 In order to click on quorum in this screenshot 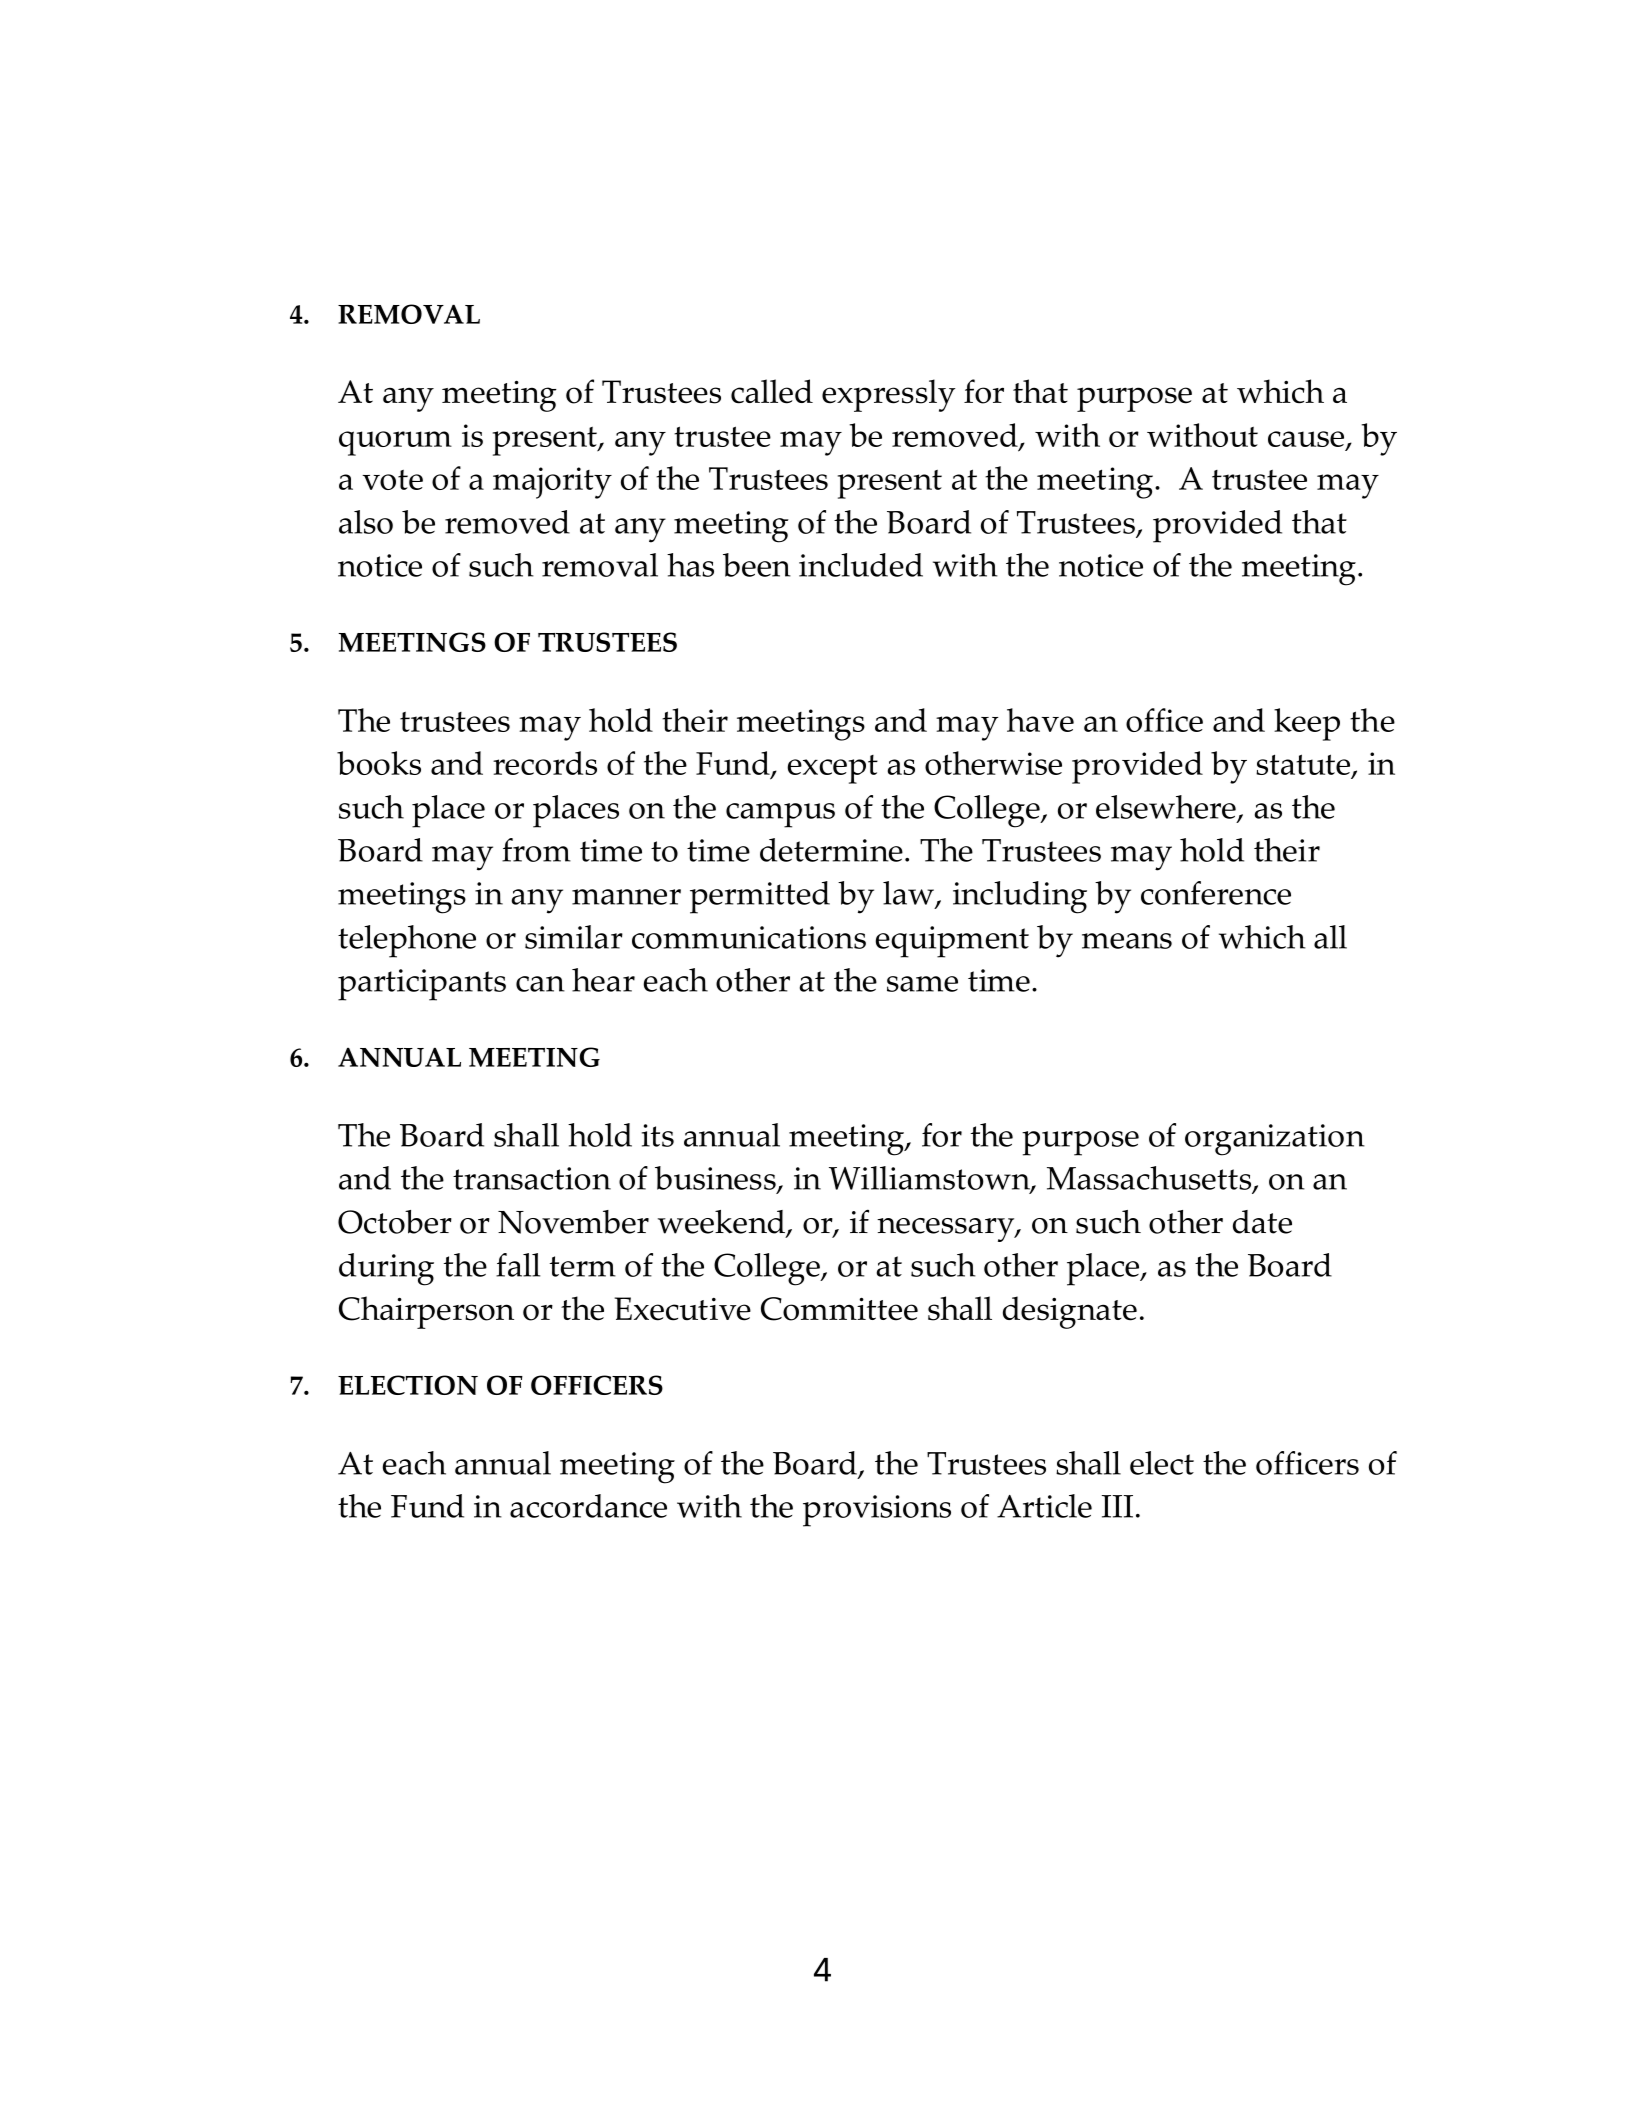, I will do `click(395, 443)`.
